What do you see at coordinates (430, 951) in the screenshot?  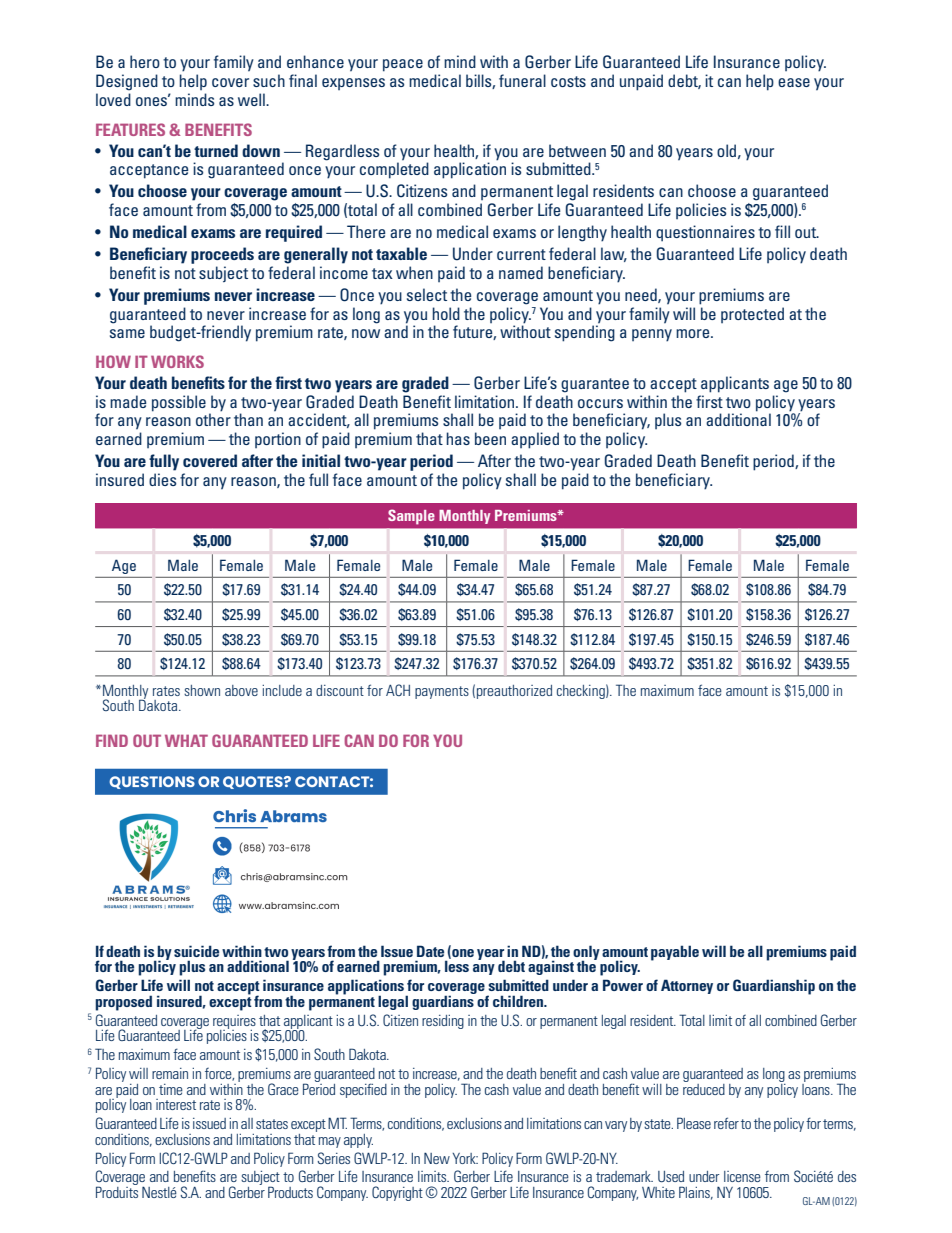 I see `Date` at bounding box center [430, 951].
